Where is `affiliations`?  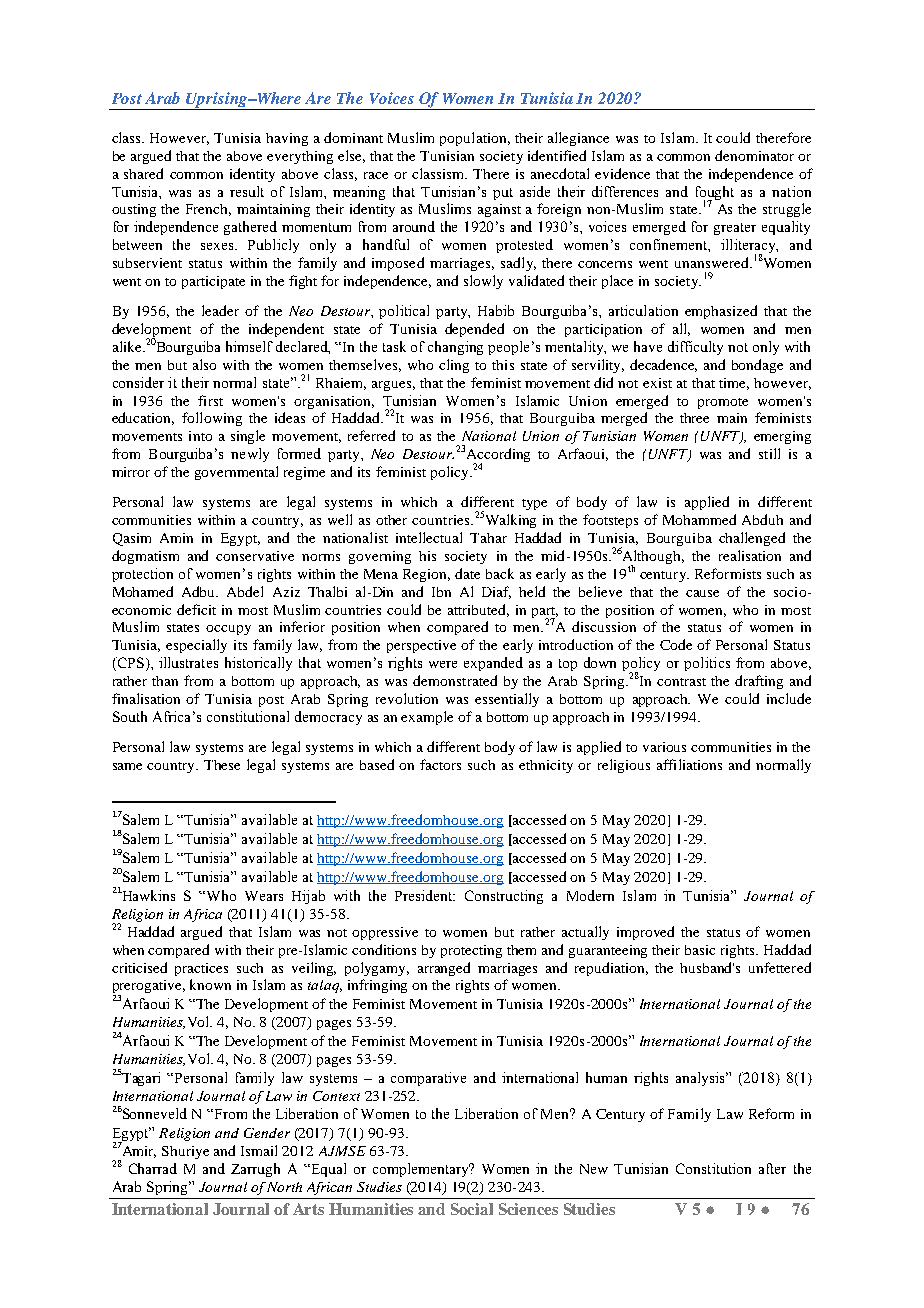 affiliations is located at coordinates (689, 764).
